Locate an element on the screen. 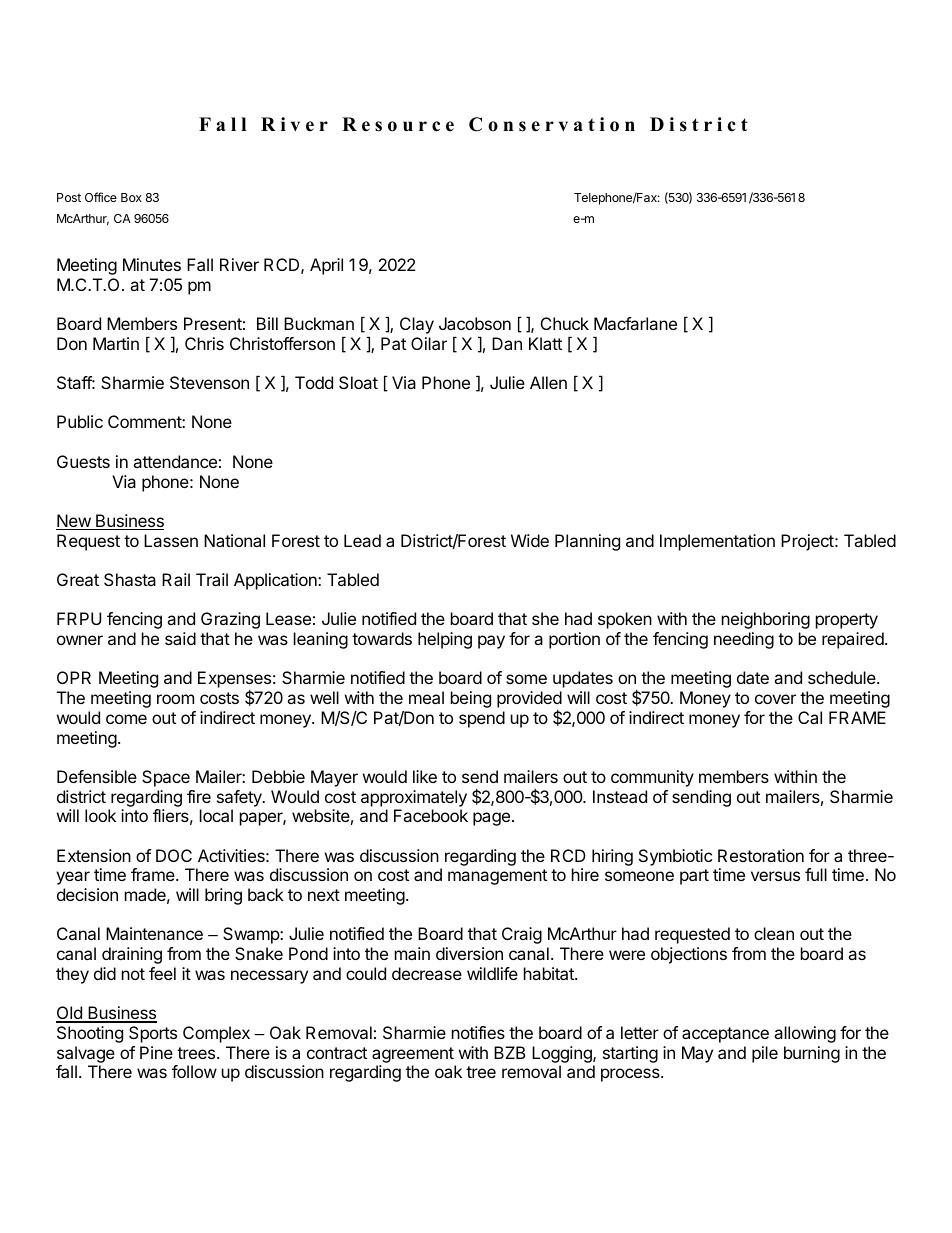  Pine is located at coordinates (156, 1052).
